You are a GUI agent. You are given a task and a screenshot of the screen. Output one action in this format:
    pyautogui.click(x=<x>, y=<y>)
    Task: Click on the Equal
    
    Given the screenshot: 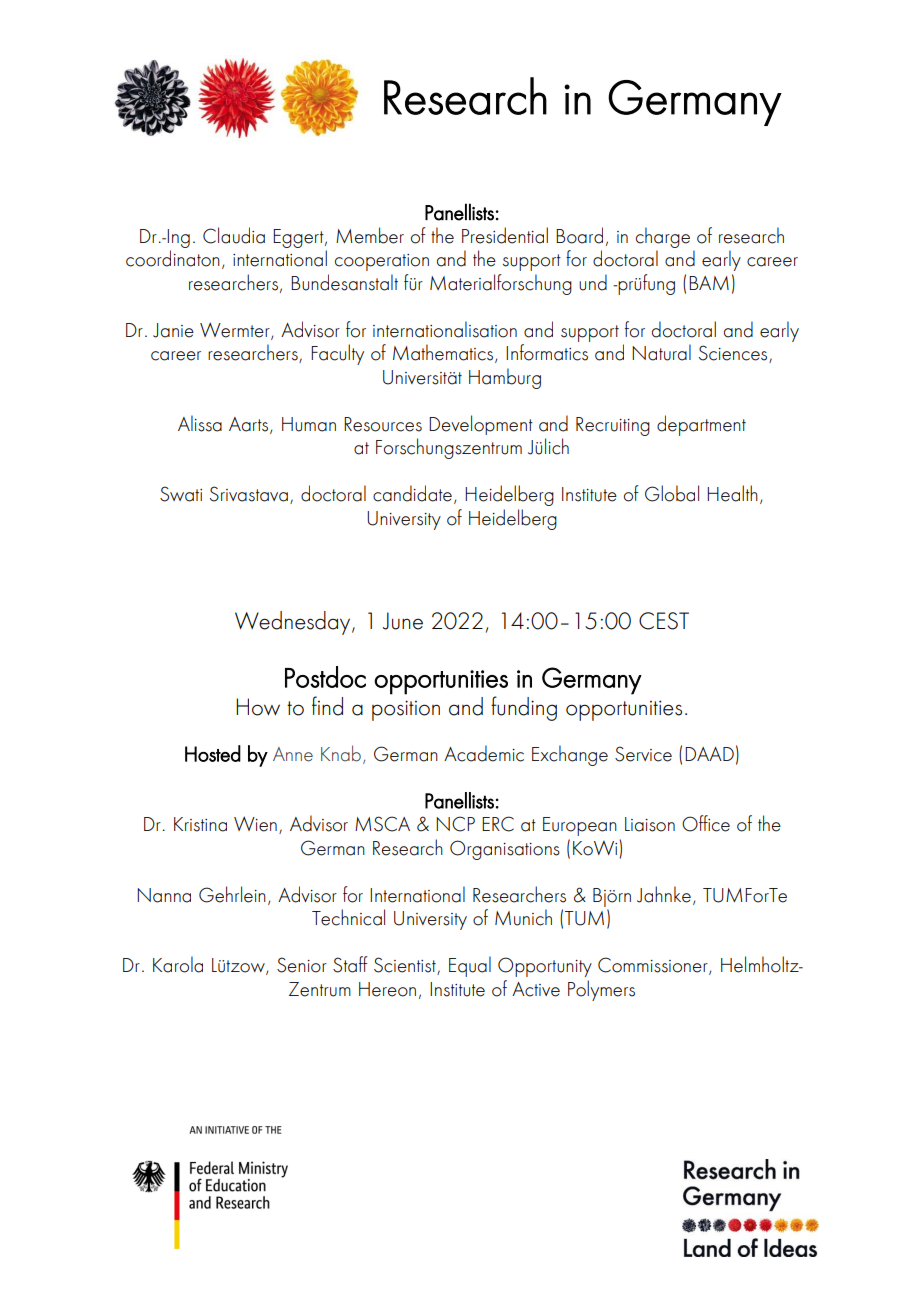 What is the action you would take?
    pyautogui.click(x=470, y=966)
